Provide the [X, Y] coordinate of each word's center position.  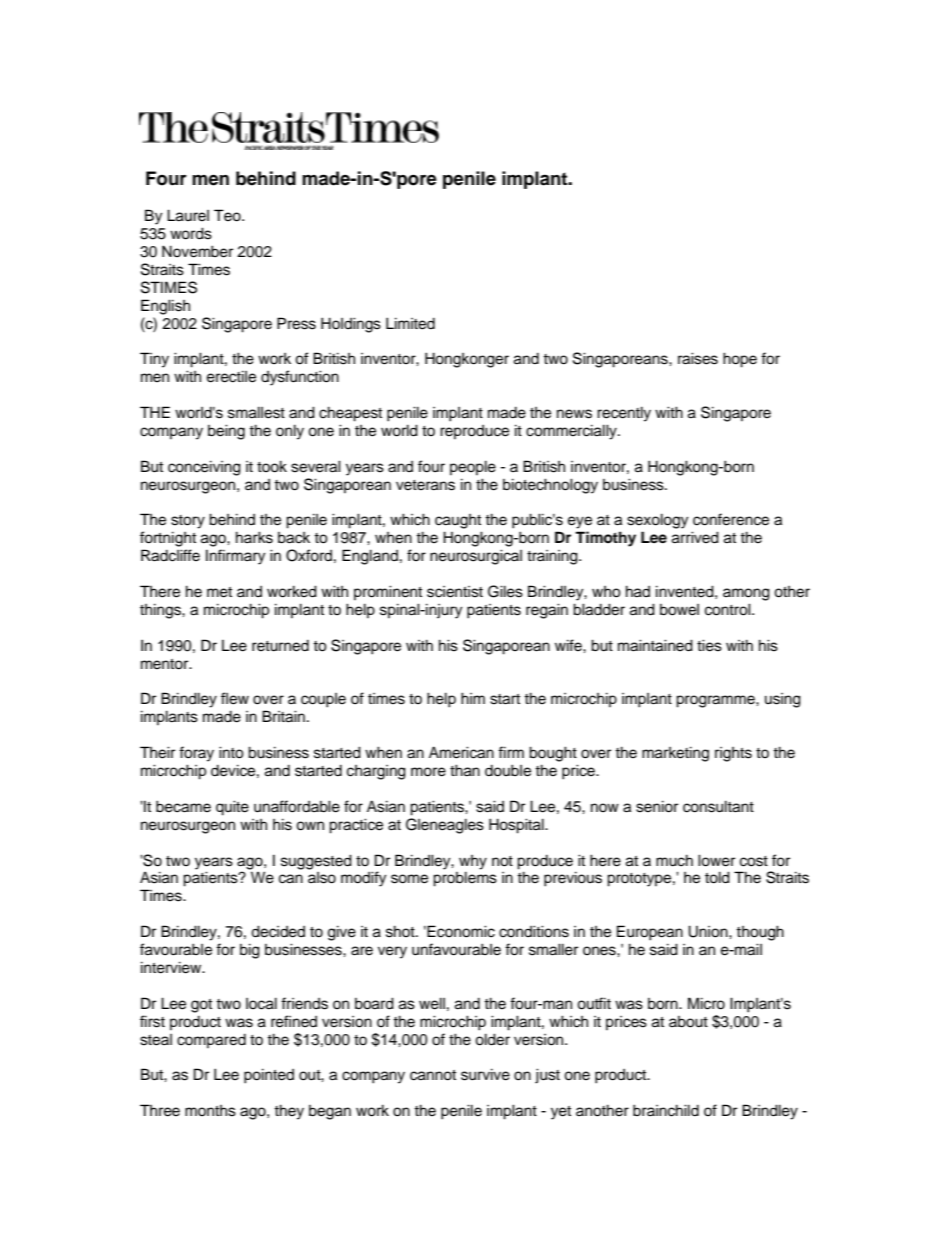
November [197, 251]
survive [485, 1074]
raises [698, 358]
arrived [695, 537]
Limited [410, 323]
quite [232, 808]
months [210, 1111]
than [465, 770]
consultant [718, 806]
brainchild [666, 1110]
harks [254, 537]
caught [458, 521]
